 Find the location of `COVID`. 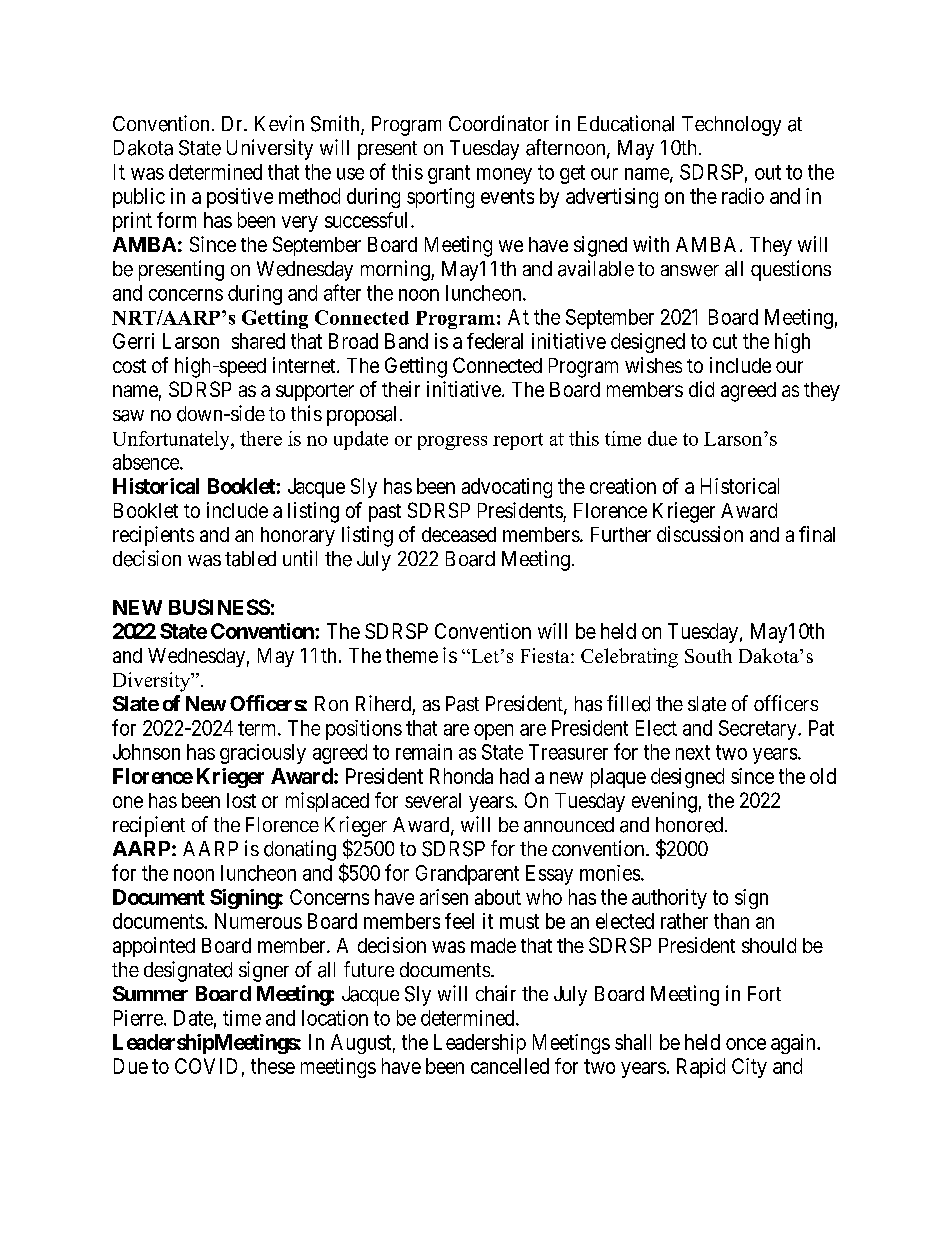

COVID is located at coordinates (206, 1066).
